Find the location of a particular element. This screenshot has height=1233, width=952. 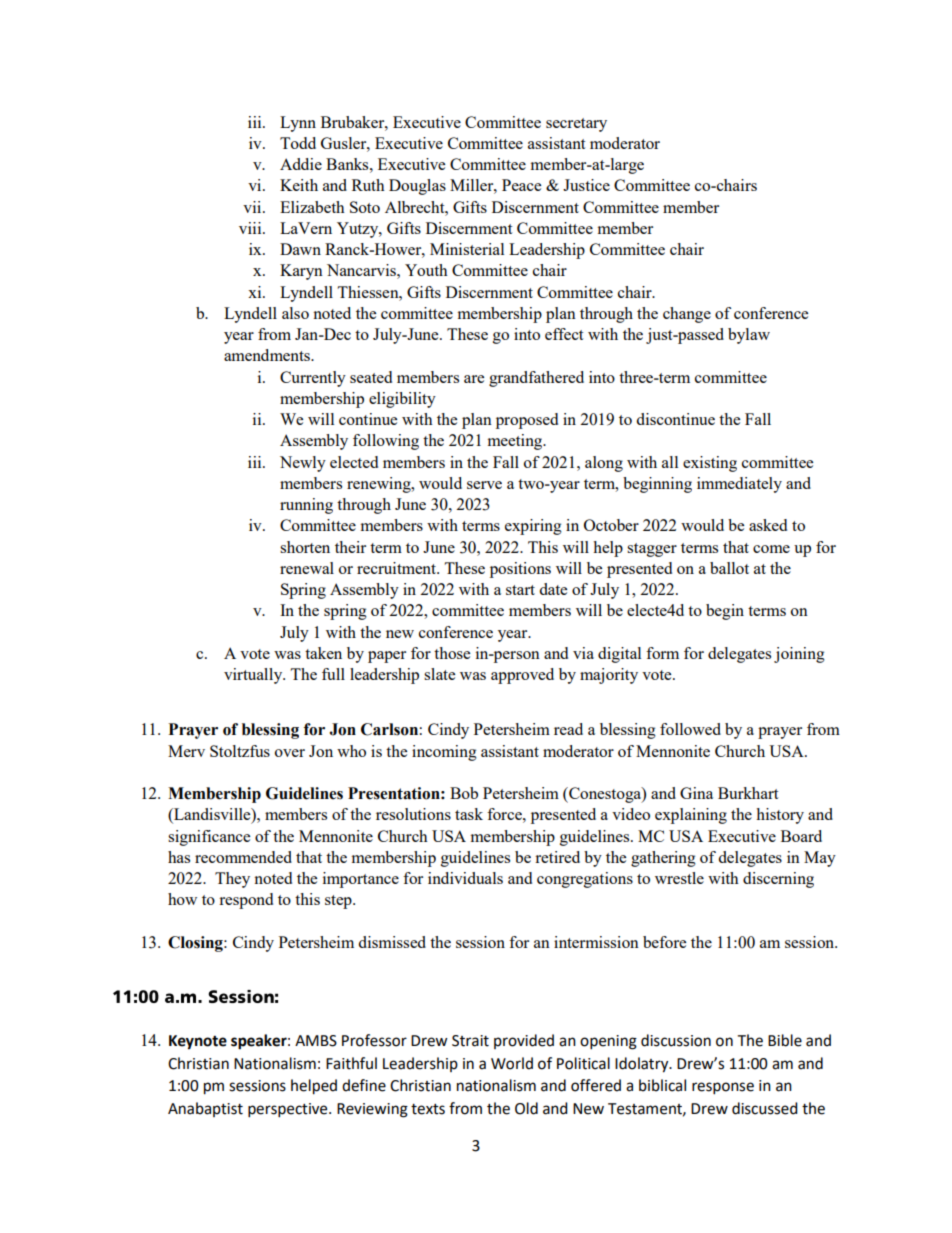

secretary is located at coordinates (576, 125).
